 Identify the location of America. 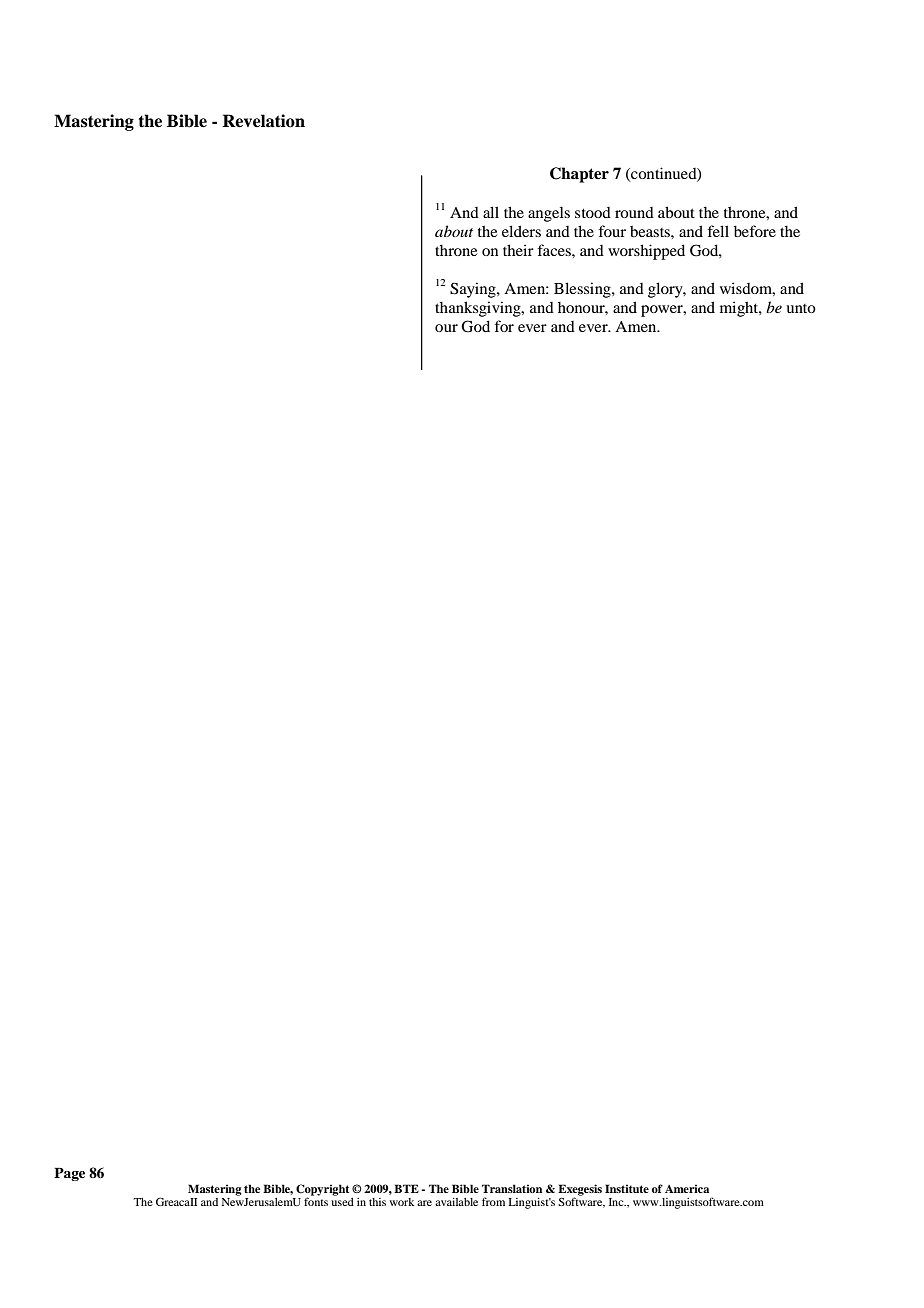
(687, 1188).
